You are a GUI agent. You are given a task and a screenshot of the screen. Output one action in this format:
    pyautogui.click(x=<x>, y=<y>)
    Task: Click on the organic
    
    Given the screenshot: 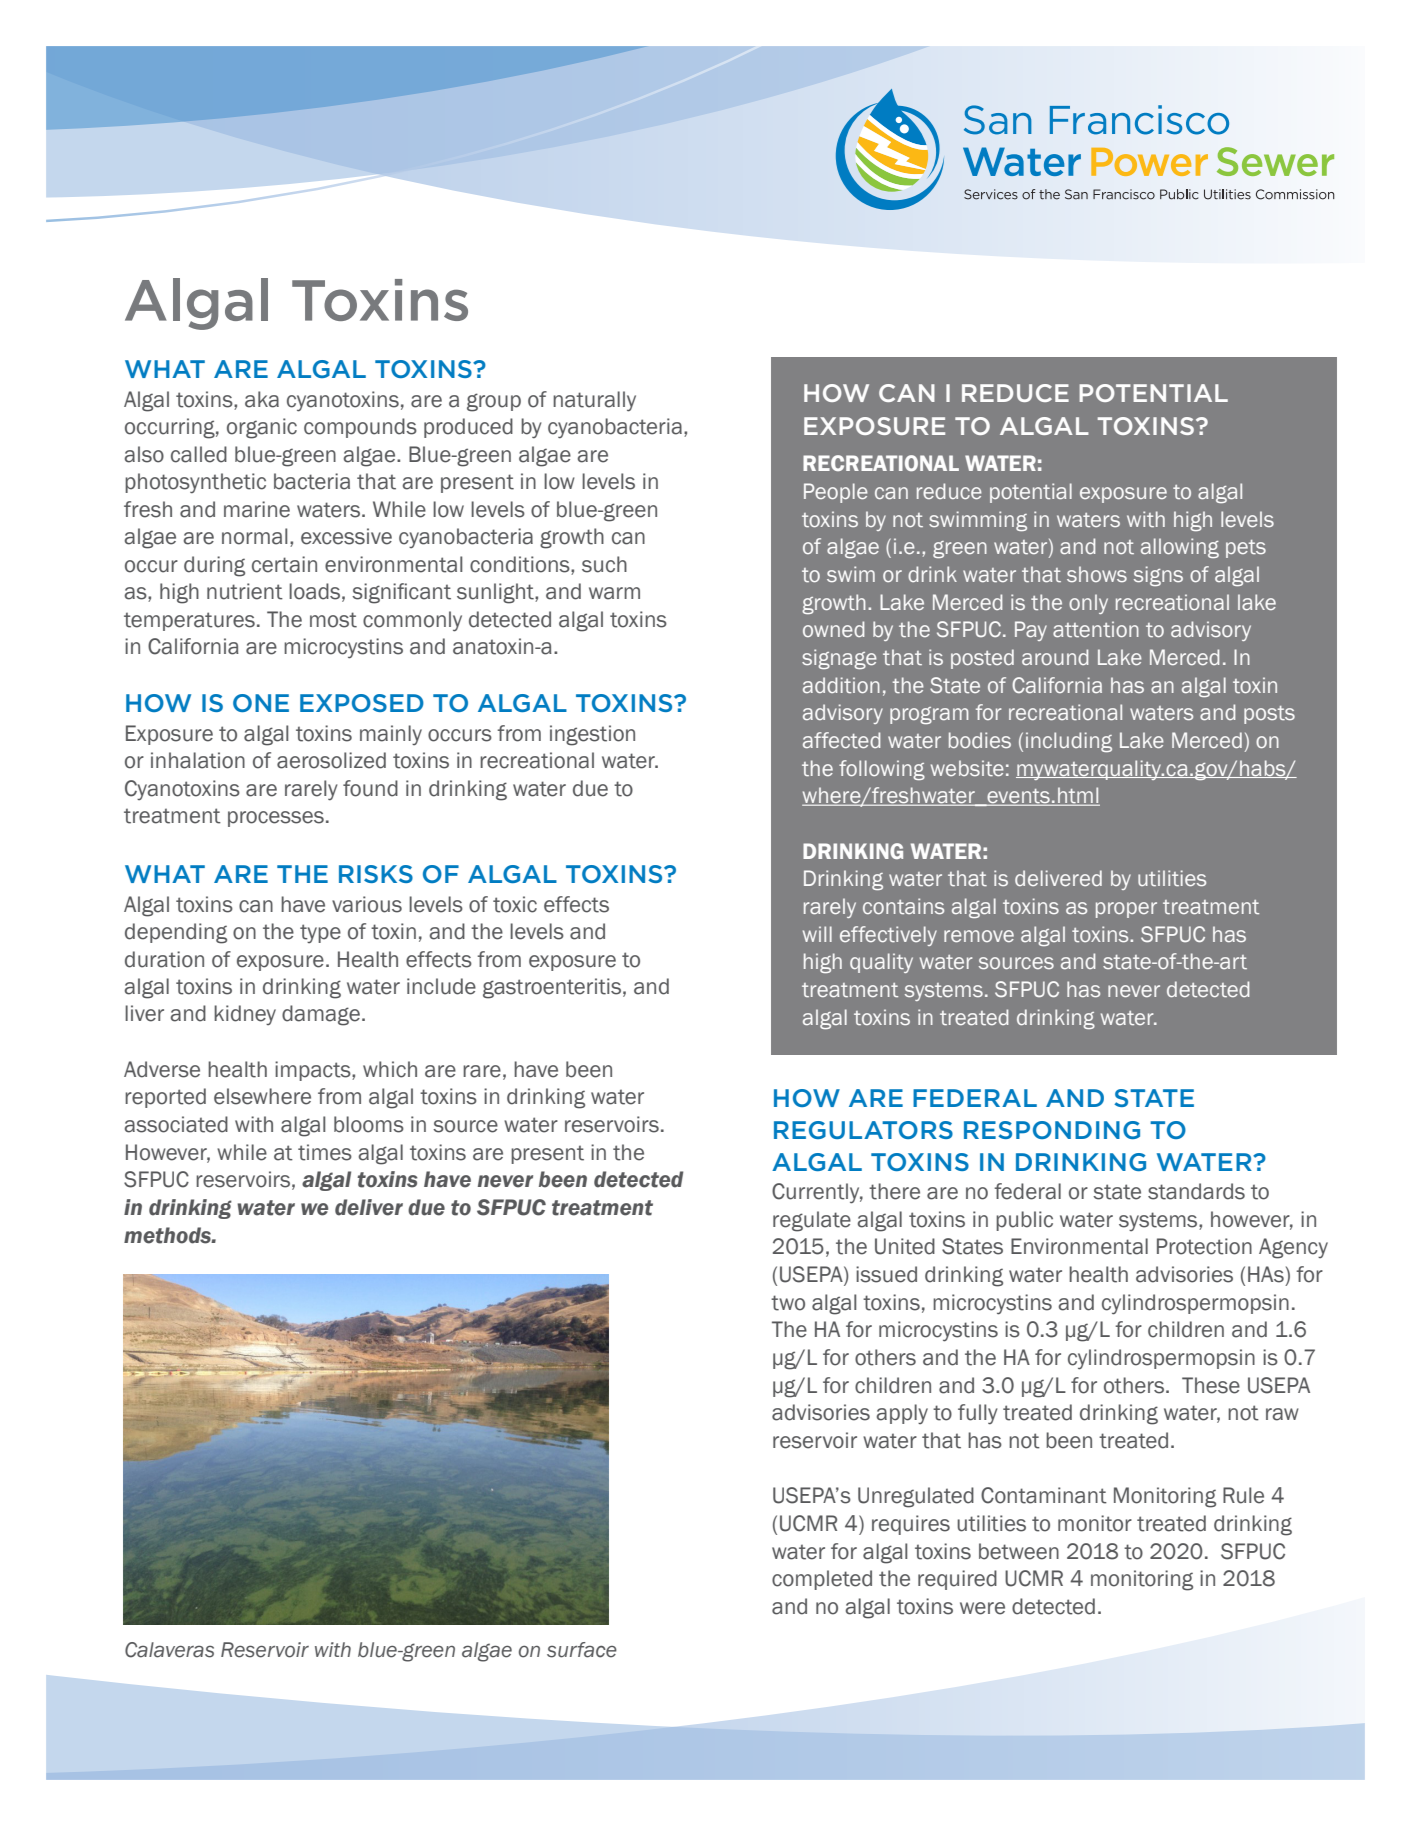 What is the action you would take?
    pyautogui.click(x=262, y=428)
